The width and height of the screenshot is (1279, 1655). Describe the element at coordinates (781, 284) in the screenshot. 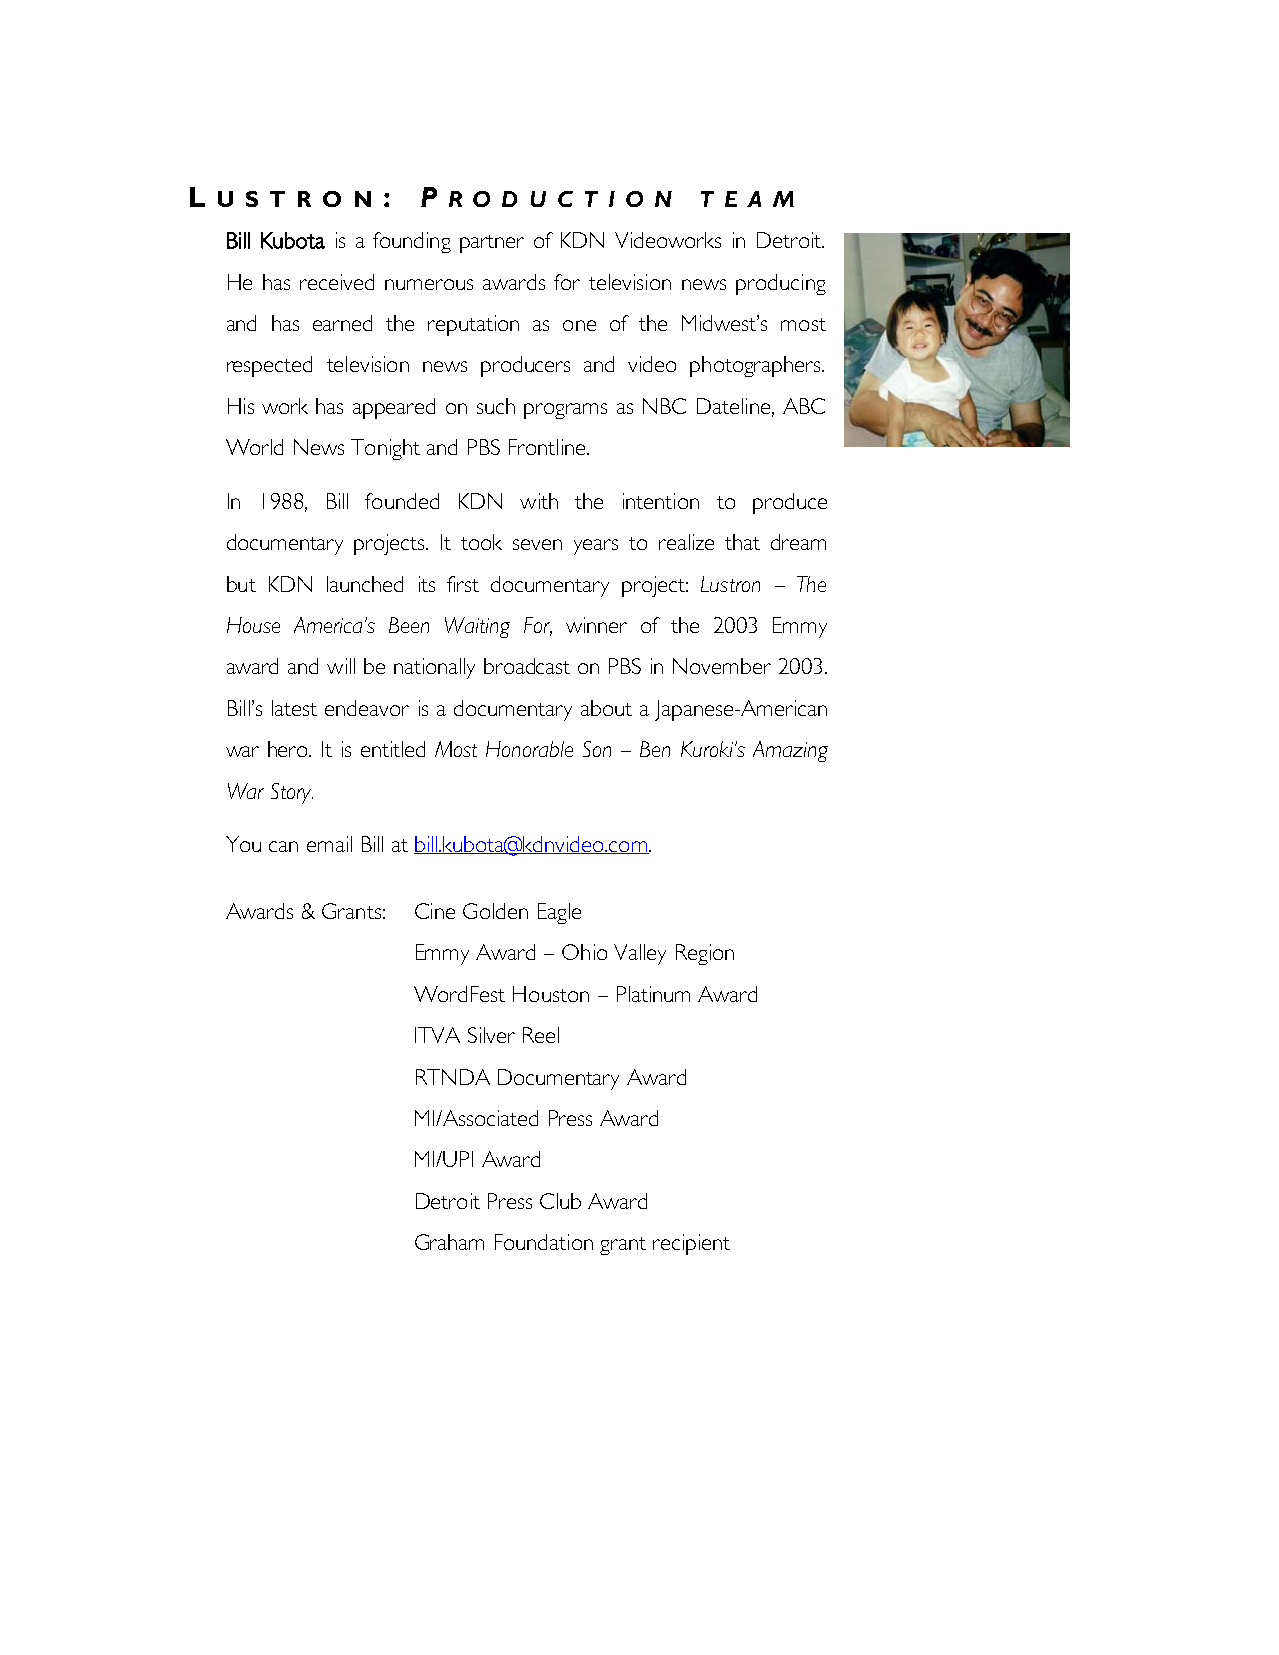

I see `producing` at that location.
